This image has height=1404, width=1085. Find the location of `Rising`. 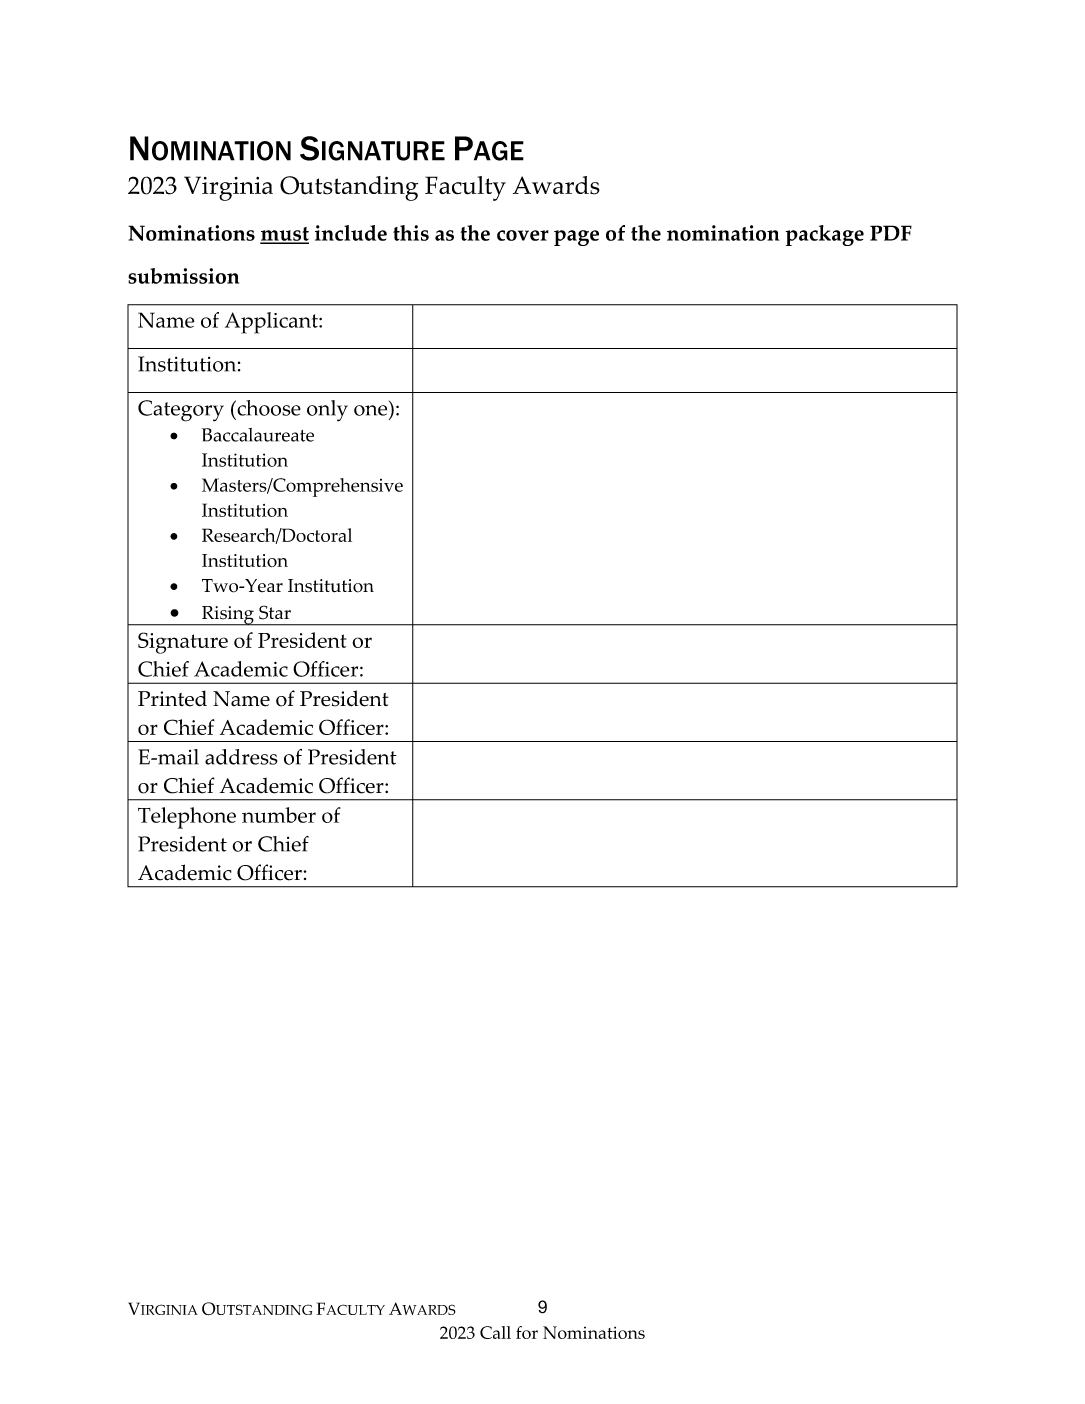

Rising is located at coordinates (227, 616).
